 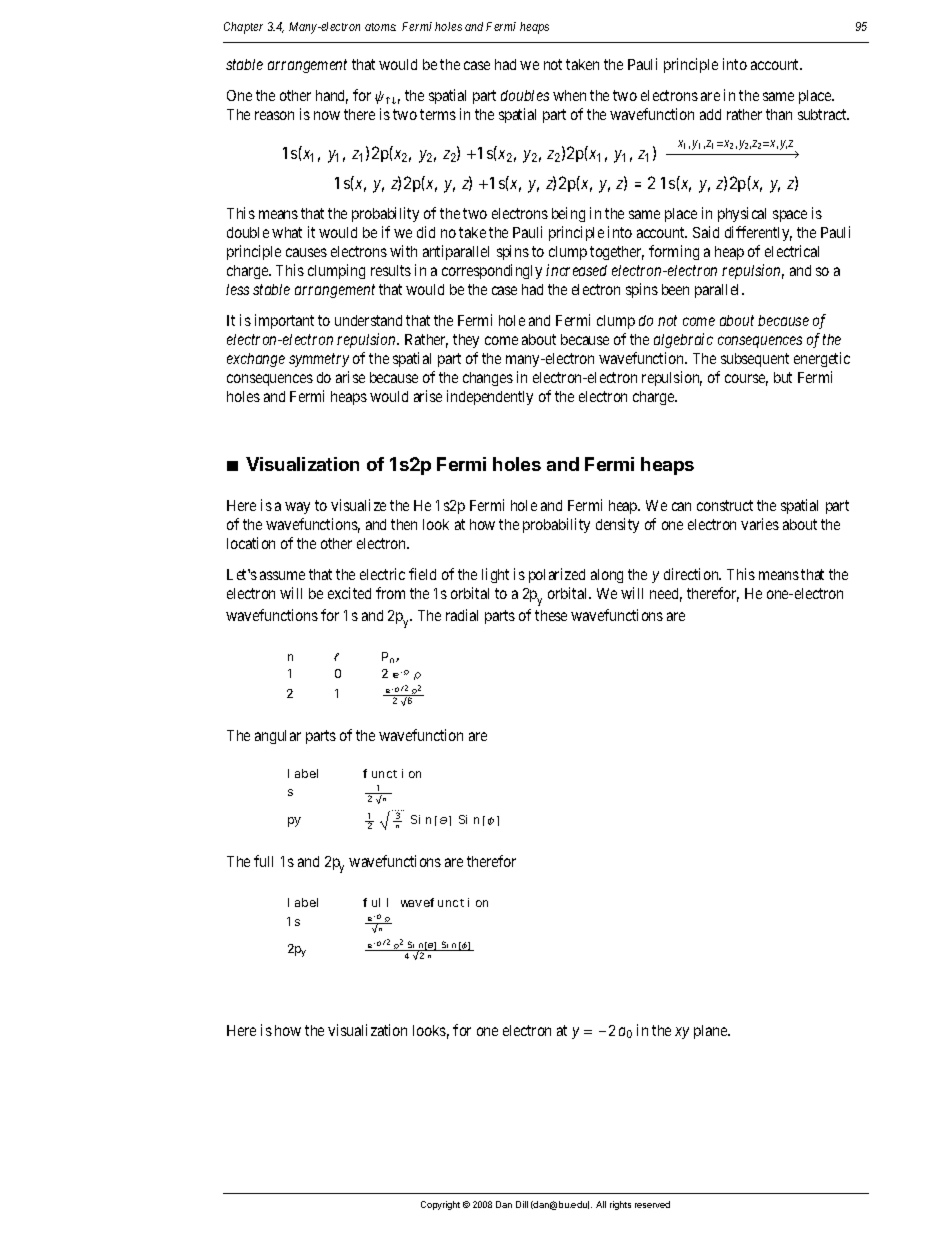 I want to click on reserved, so click(x=652, y=1204).
